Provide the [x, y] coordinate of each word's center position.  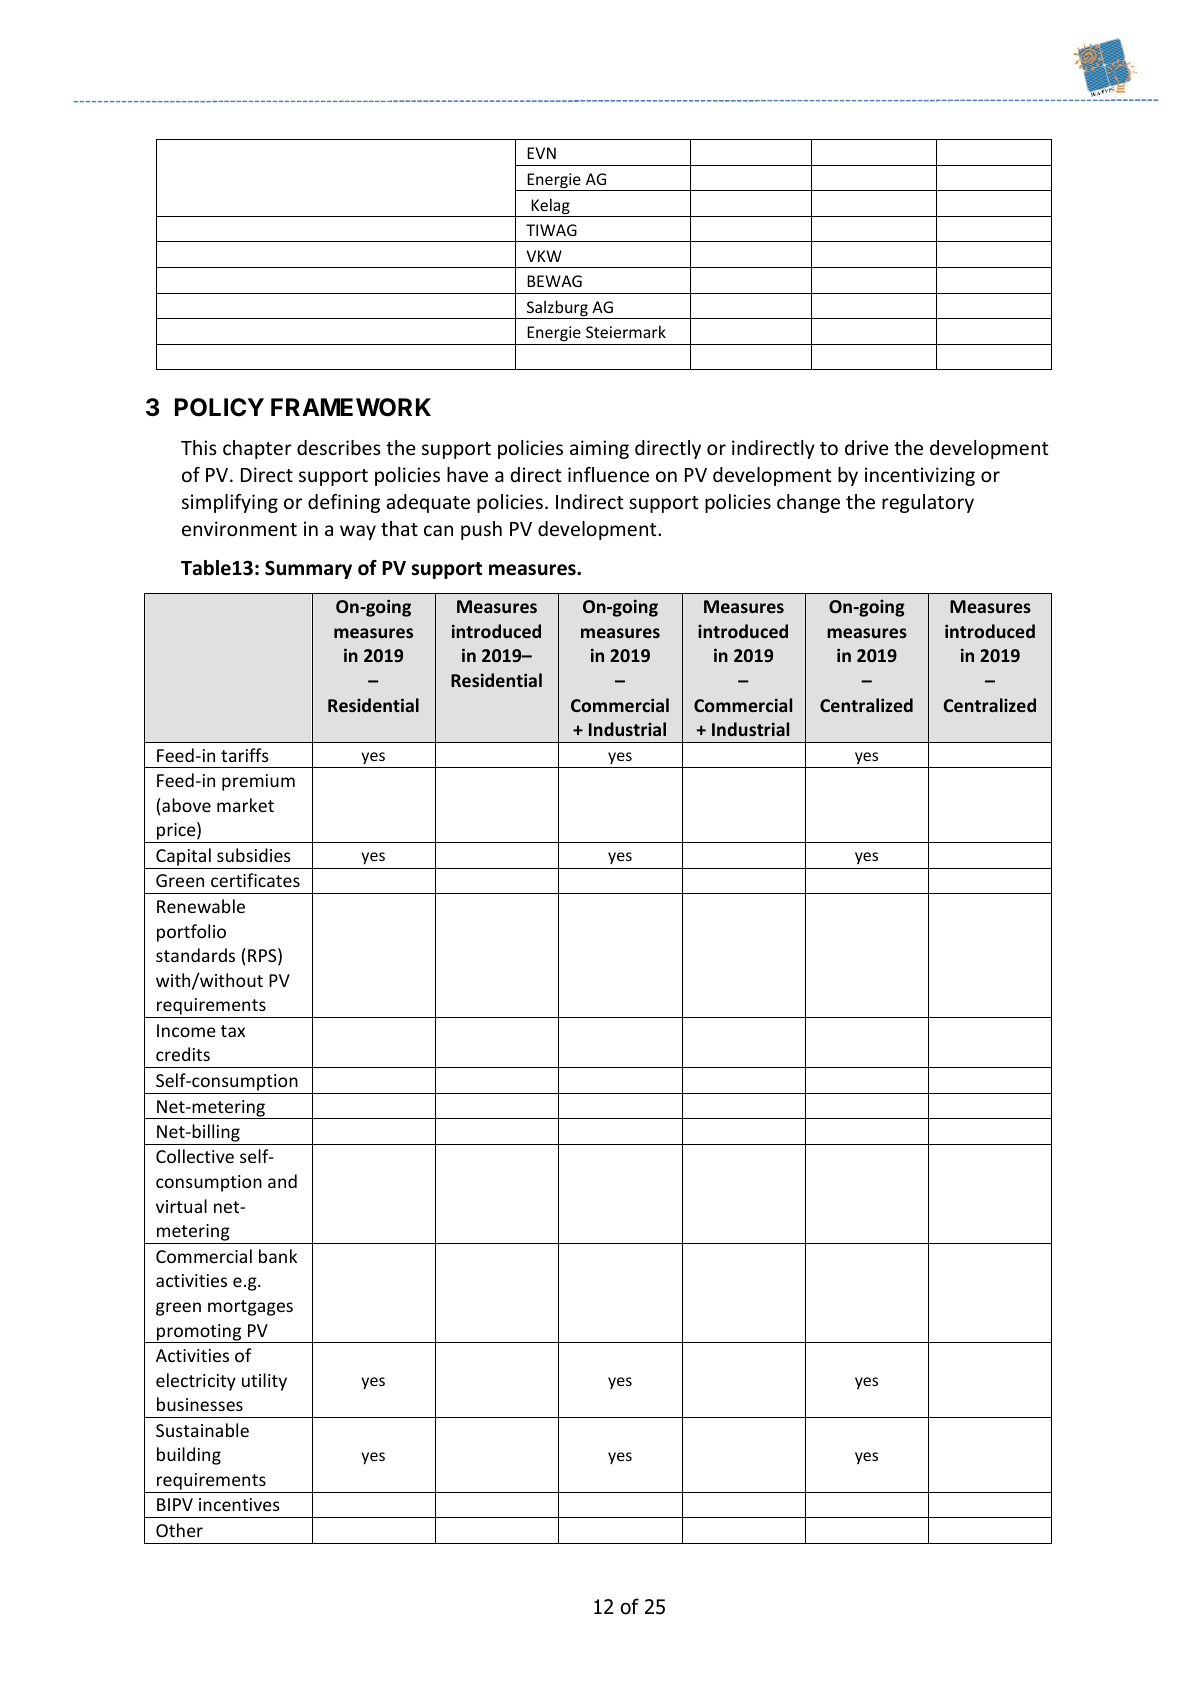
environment [239, 528]
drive [866, 447]
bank [278, 1256]
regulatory [928, 503]
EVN [541, 153]
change [808, 503]
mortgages [250, 1308]
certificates [255, 880]
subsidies [254, 855]
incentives [239, 1504]
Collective [195, 1156]
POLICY [219, 407]
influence [608, 474]
